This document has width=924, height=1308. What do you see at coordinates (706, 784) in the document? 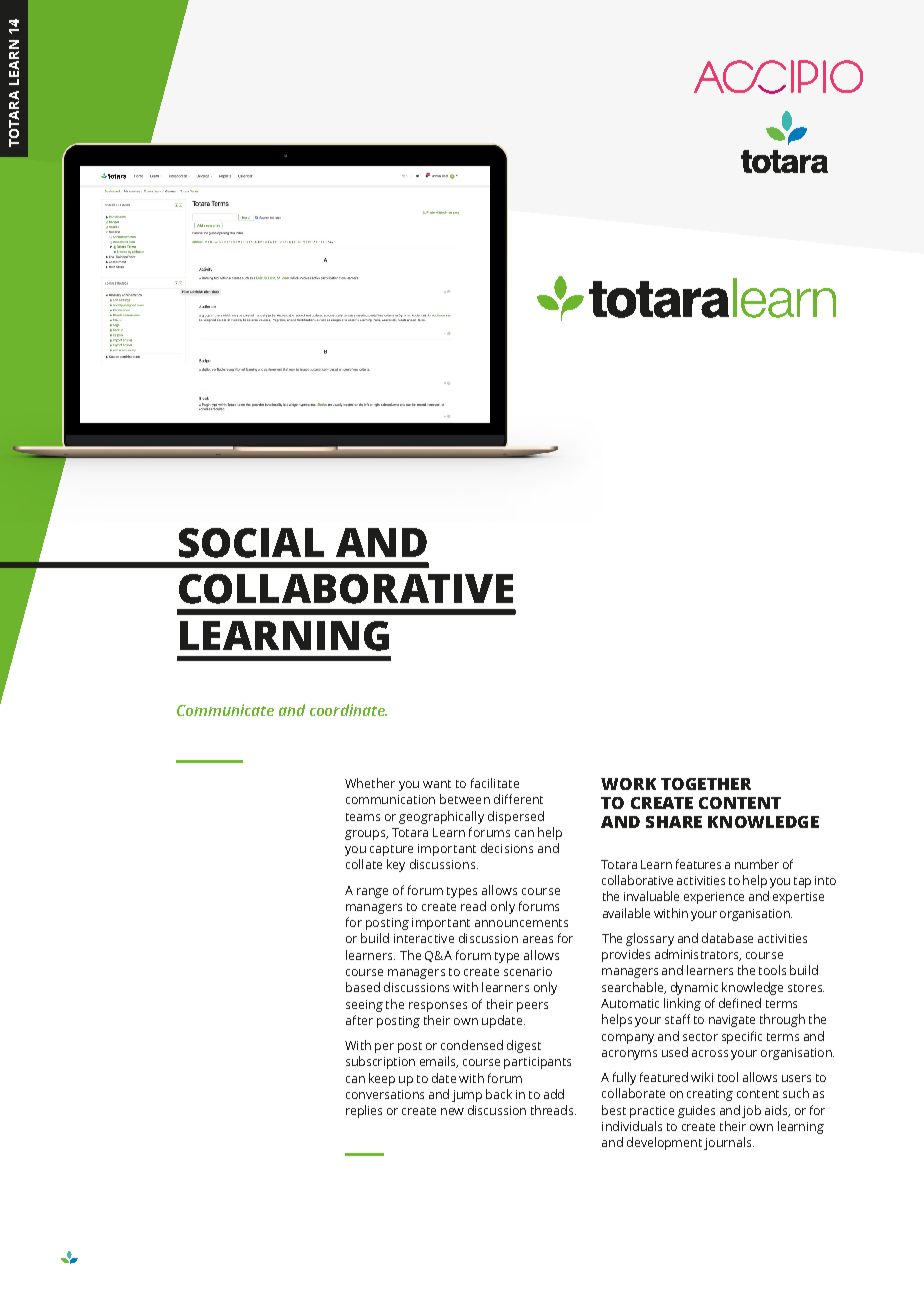
I see `TOGETHER` at bounding box center [706, 784].
